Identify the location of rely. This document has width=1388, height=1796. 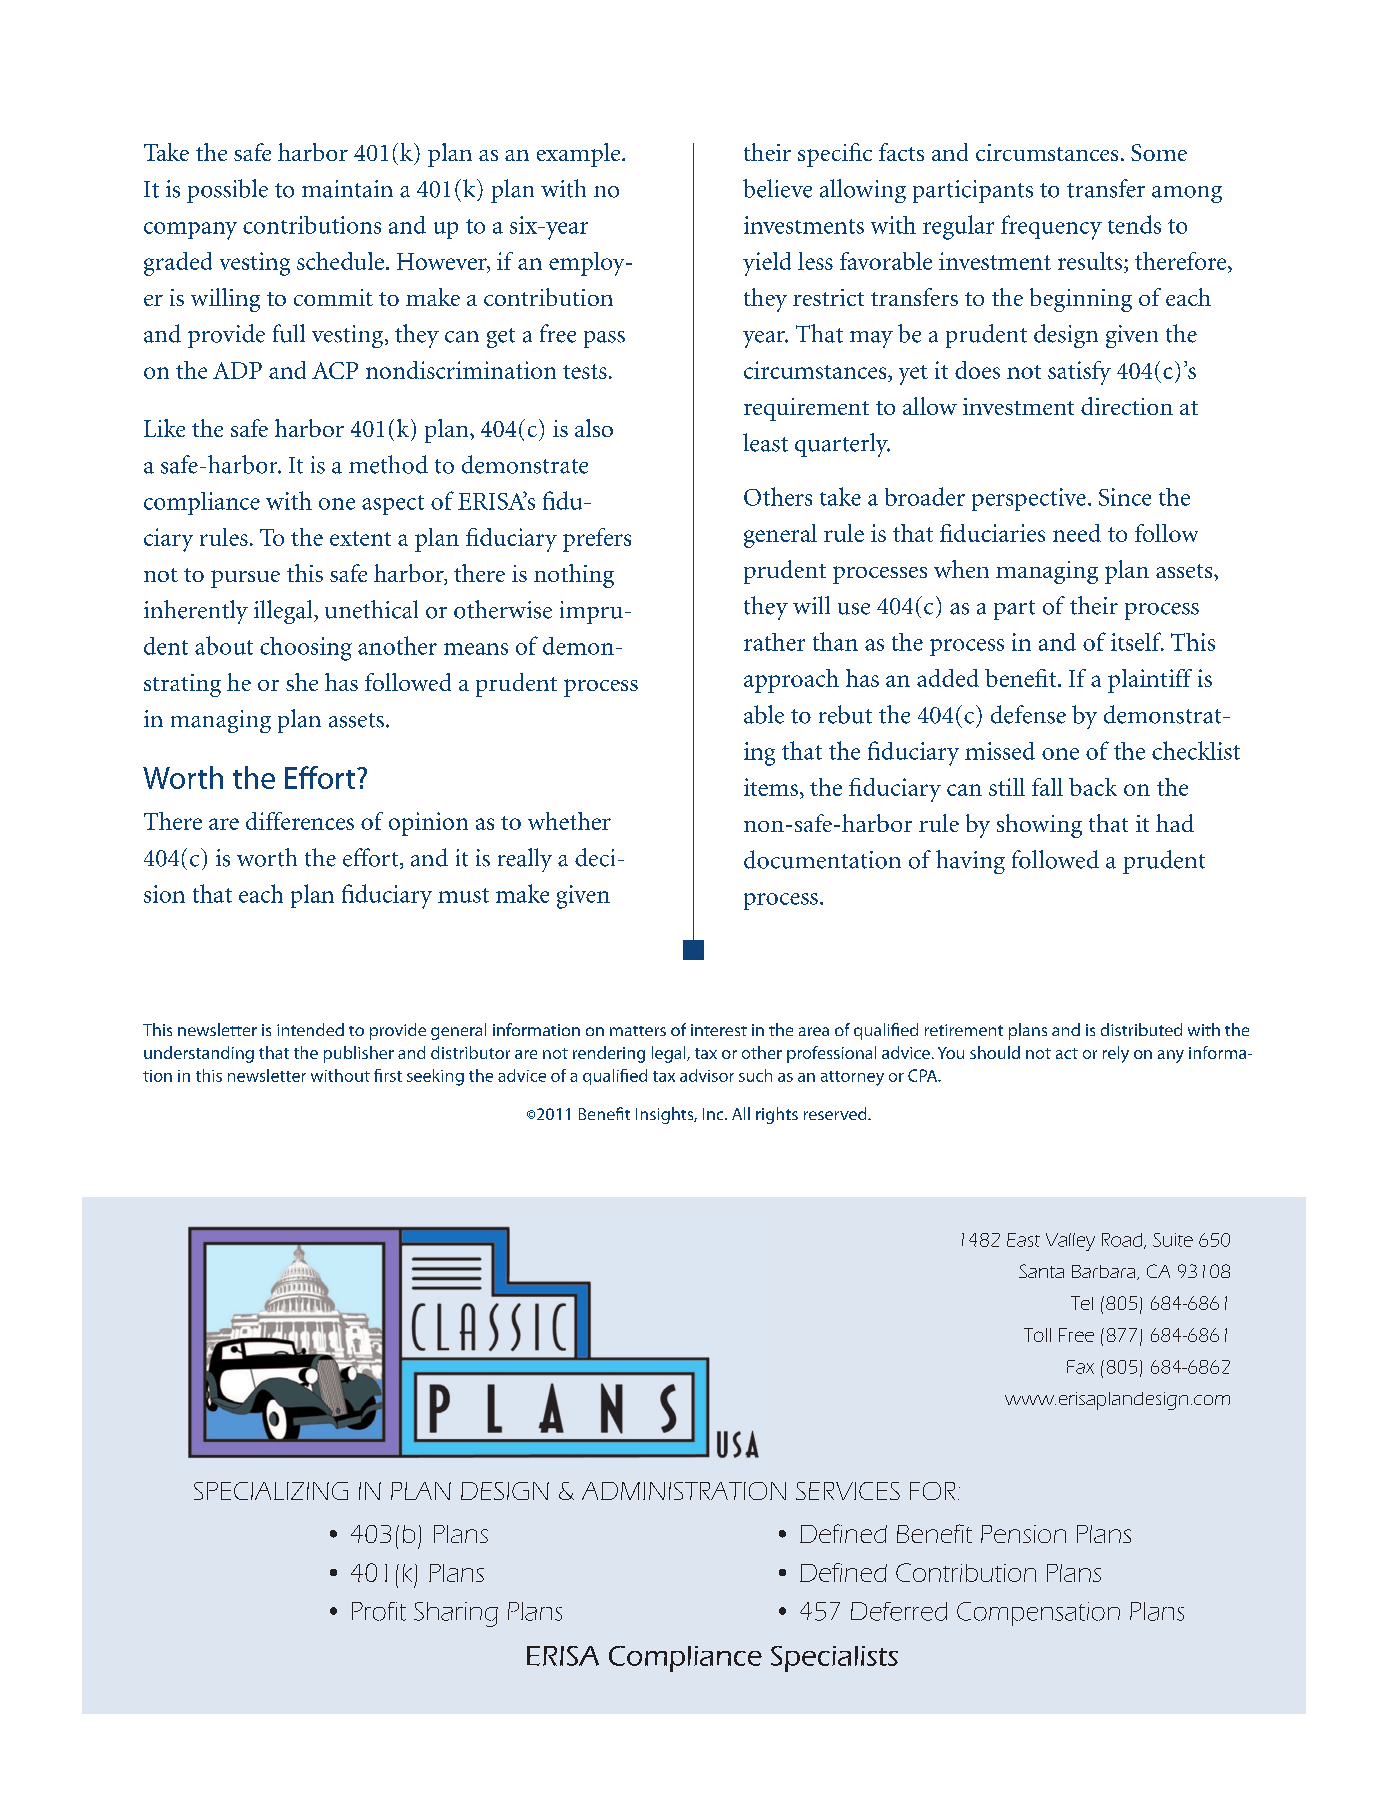
(1116, 1054).
